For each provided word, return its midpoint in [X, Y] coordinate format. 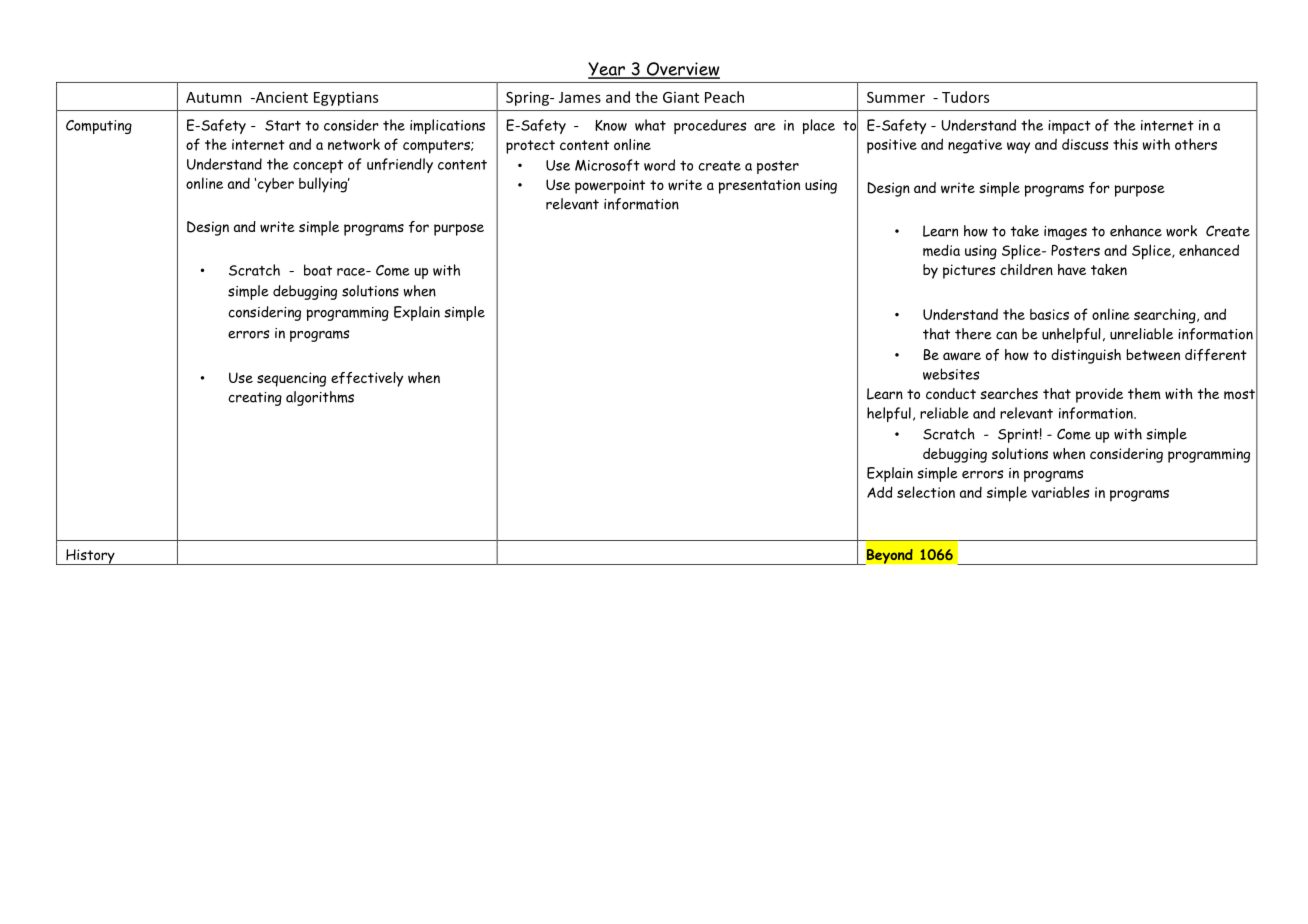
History [90, 557]
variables [1060, 492]
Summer [896, 97]
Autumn [214, 97]
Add [880, 492]
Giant [681, 97]
